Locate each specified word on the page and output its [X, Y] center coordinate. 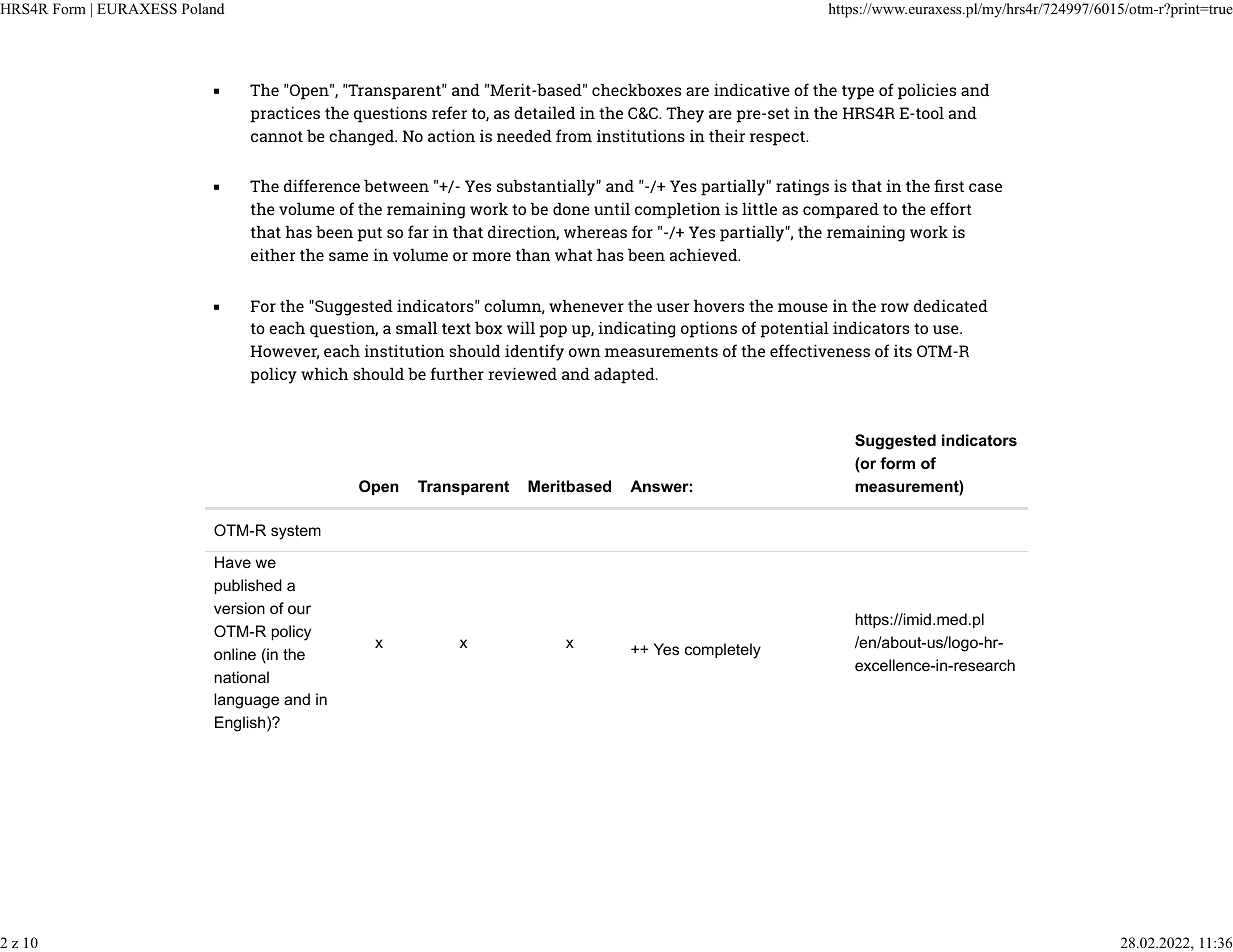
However [285, 352]
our [299, 609]
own [585, 352]
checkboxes [636, 90]
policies [927, 92]
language [246, 701]
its [903, 351]
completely [723, 651]
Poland [203, 8]
